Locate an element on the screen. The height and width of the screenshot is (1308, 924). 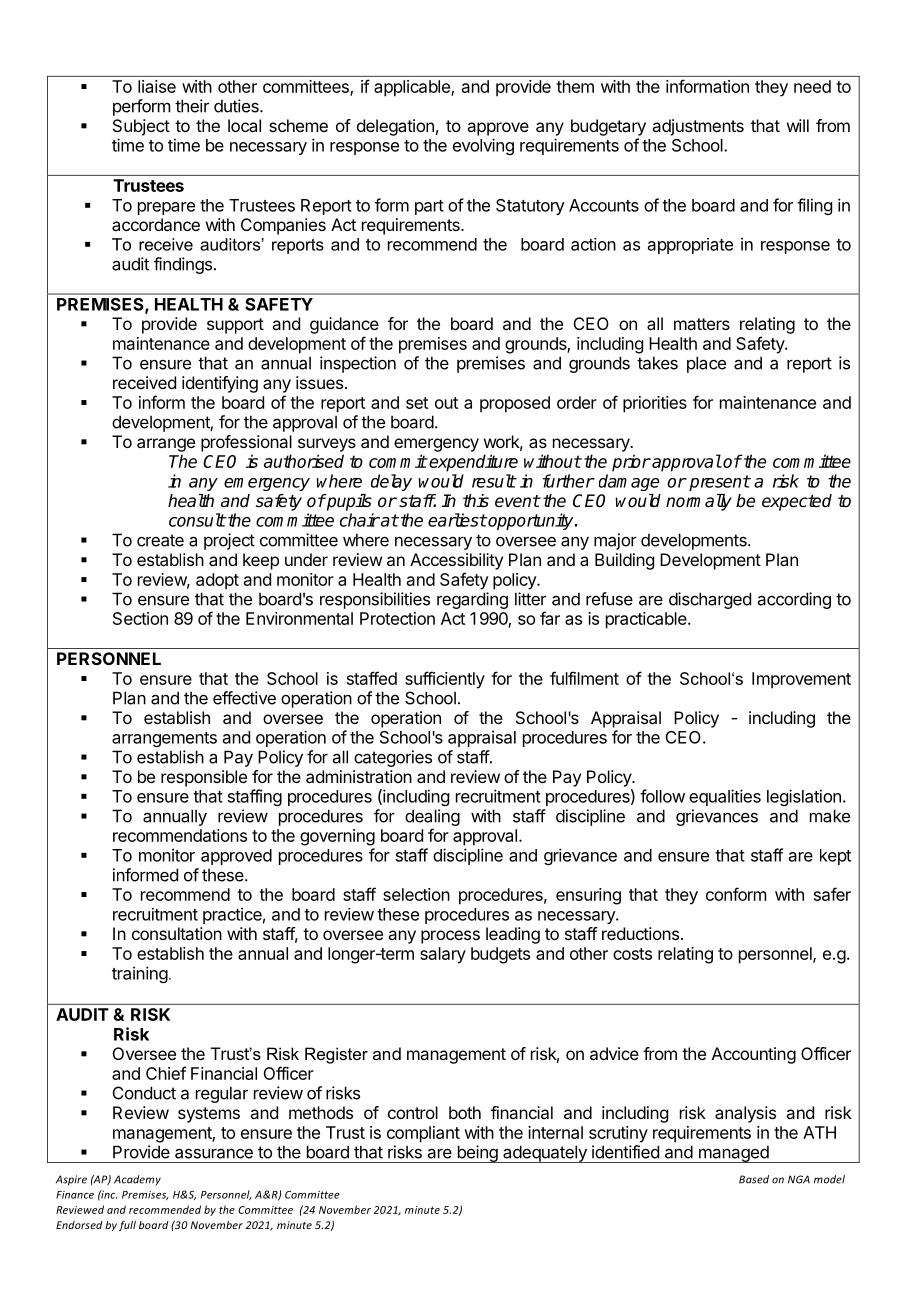
set is located at coordinates (417, 403).
